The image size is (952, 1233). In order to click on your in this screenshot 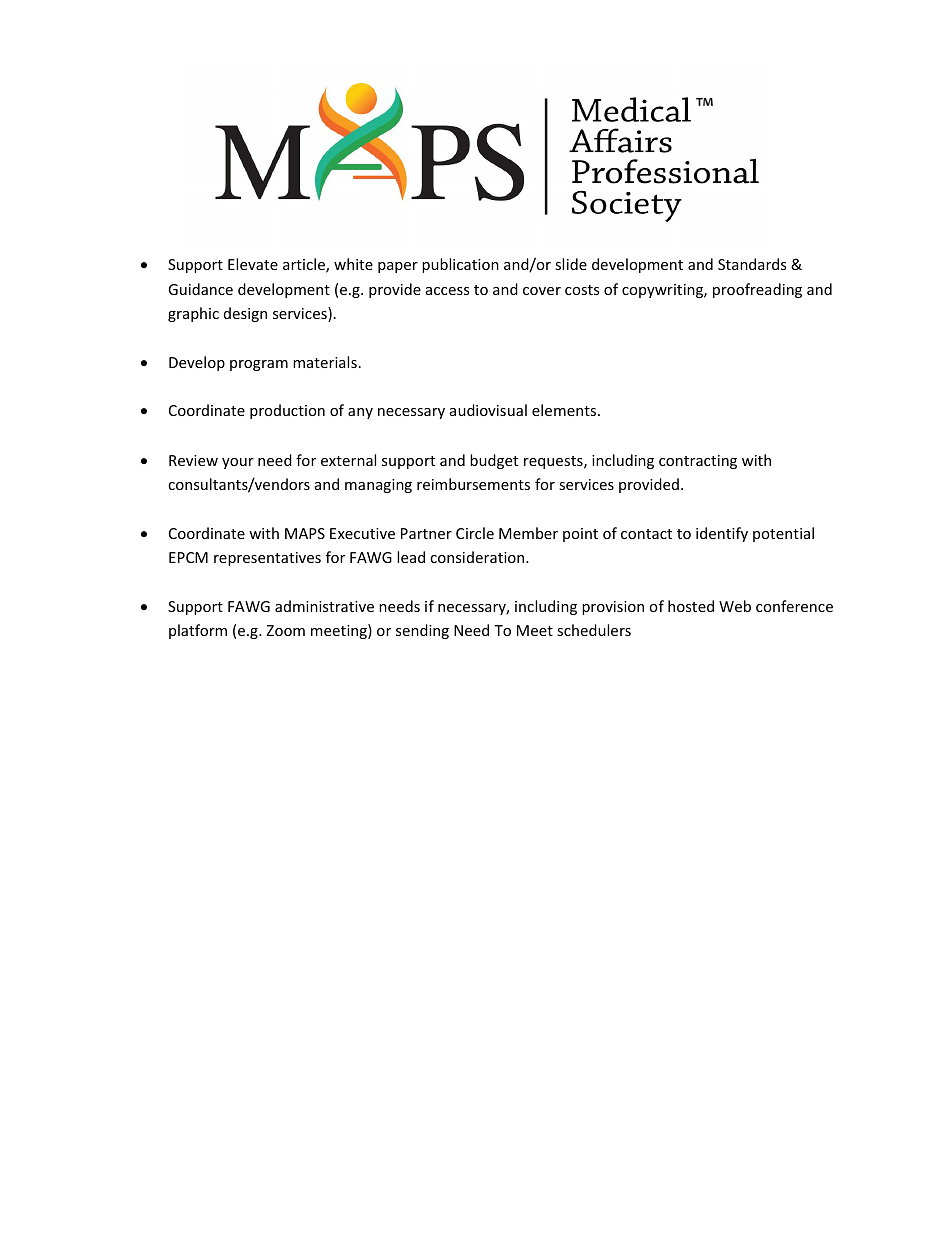, I will do `click(238, 463)`.
